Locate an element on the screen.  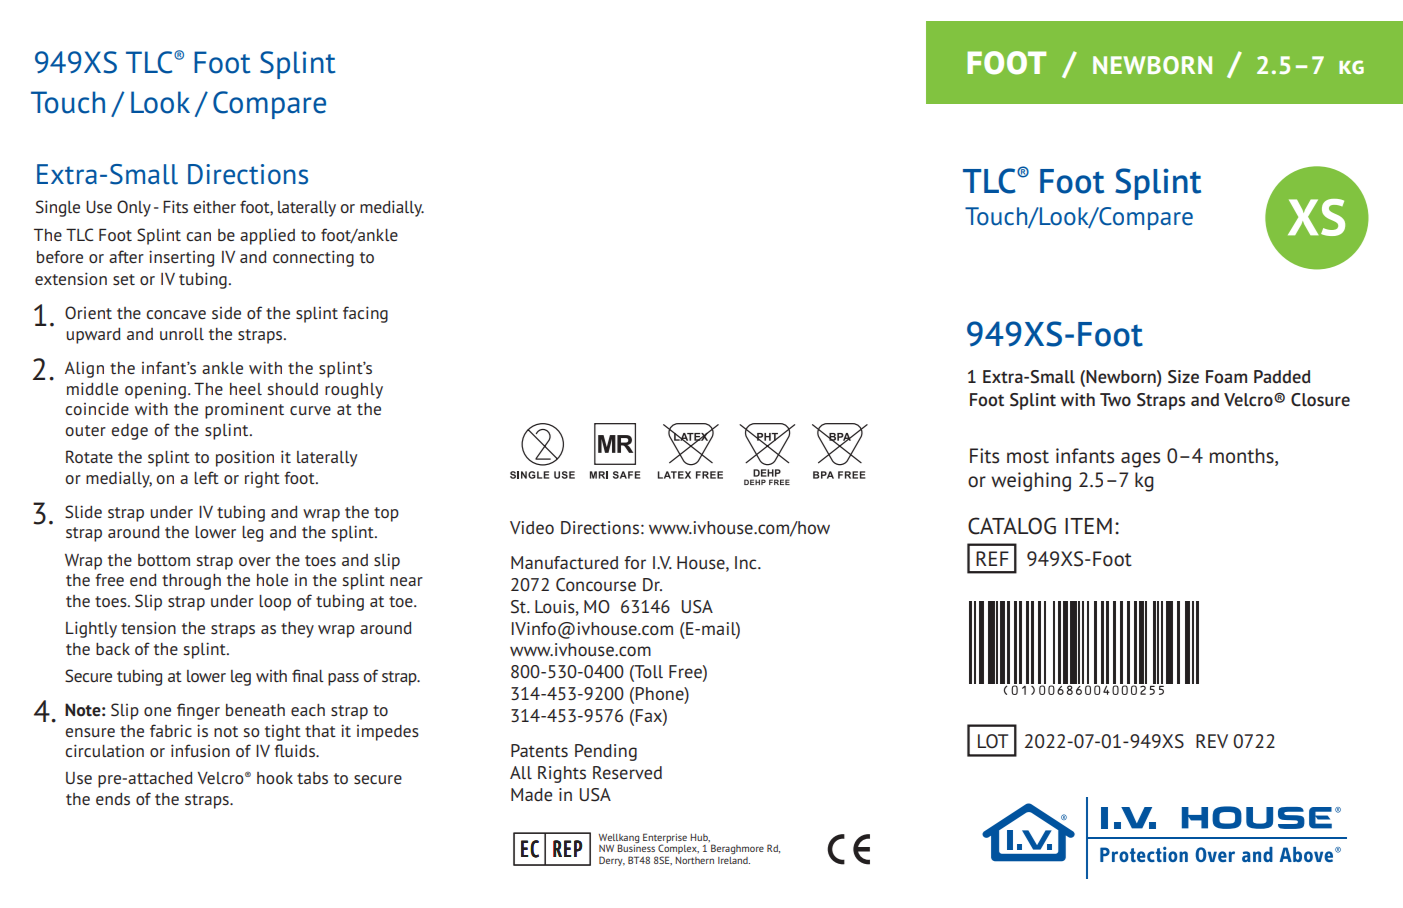
finger is located at coordinates (198, 711).
